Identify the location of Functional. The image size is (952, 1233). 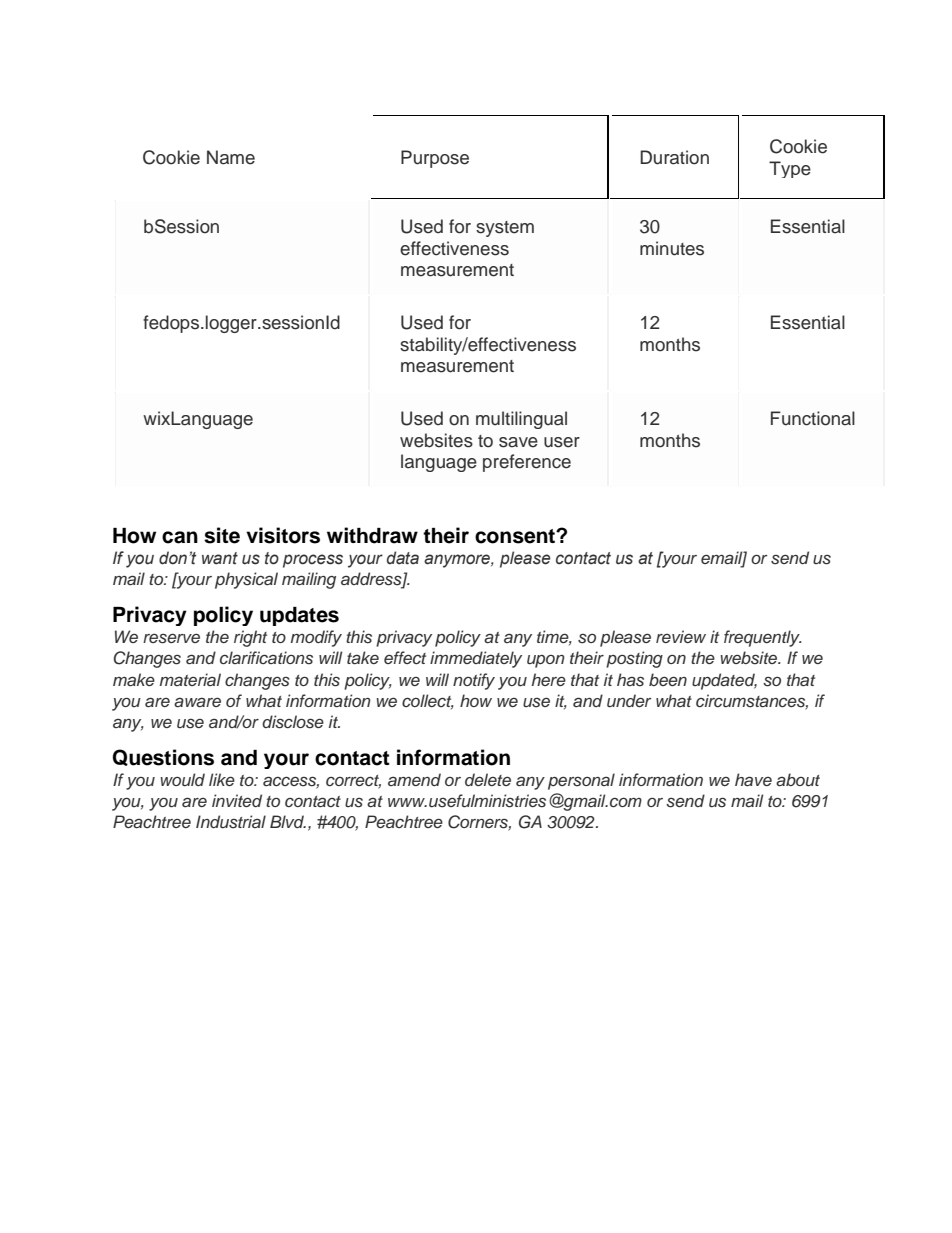
(813, 418).
